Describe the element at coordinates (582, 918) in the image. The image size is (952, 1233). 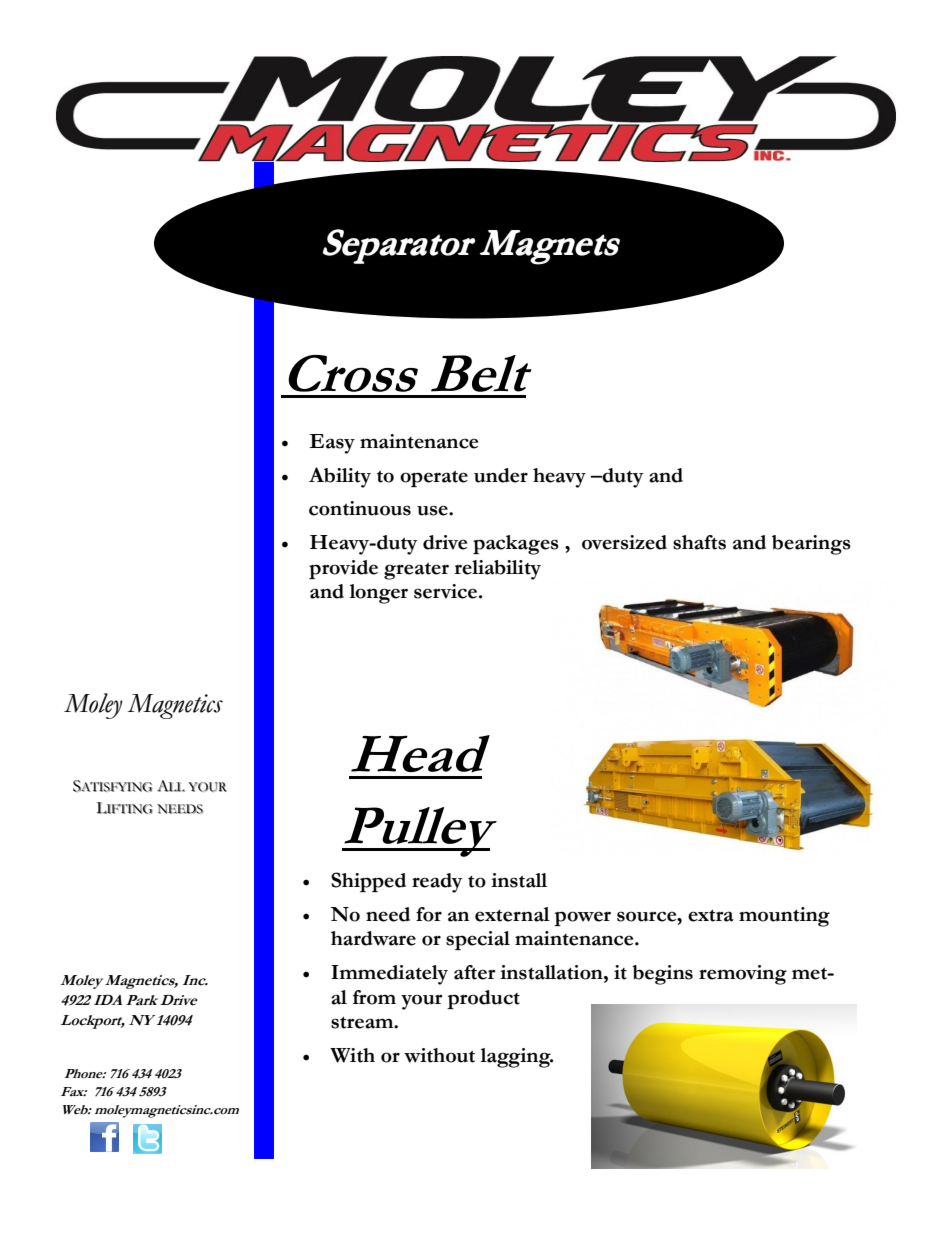
I see `power` at that location.
